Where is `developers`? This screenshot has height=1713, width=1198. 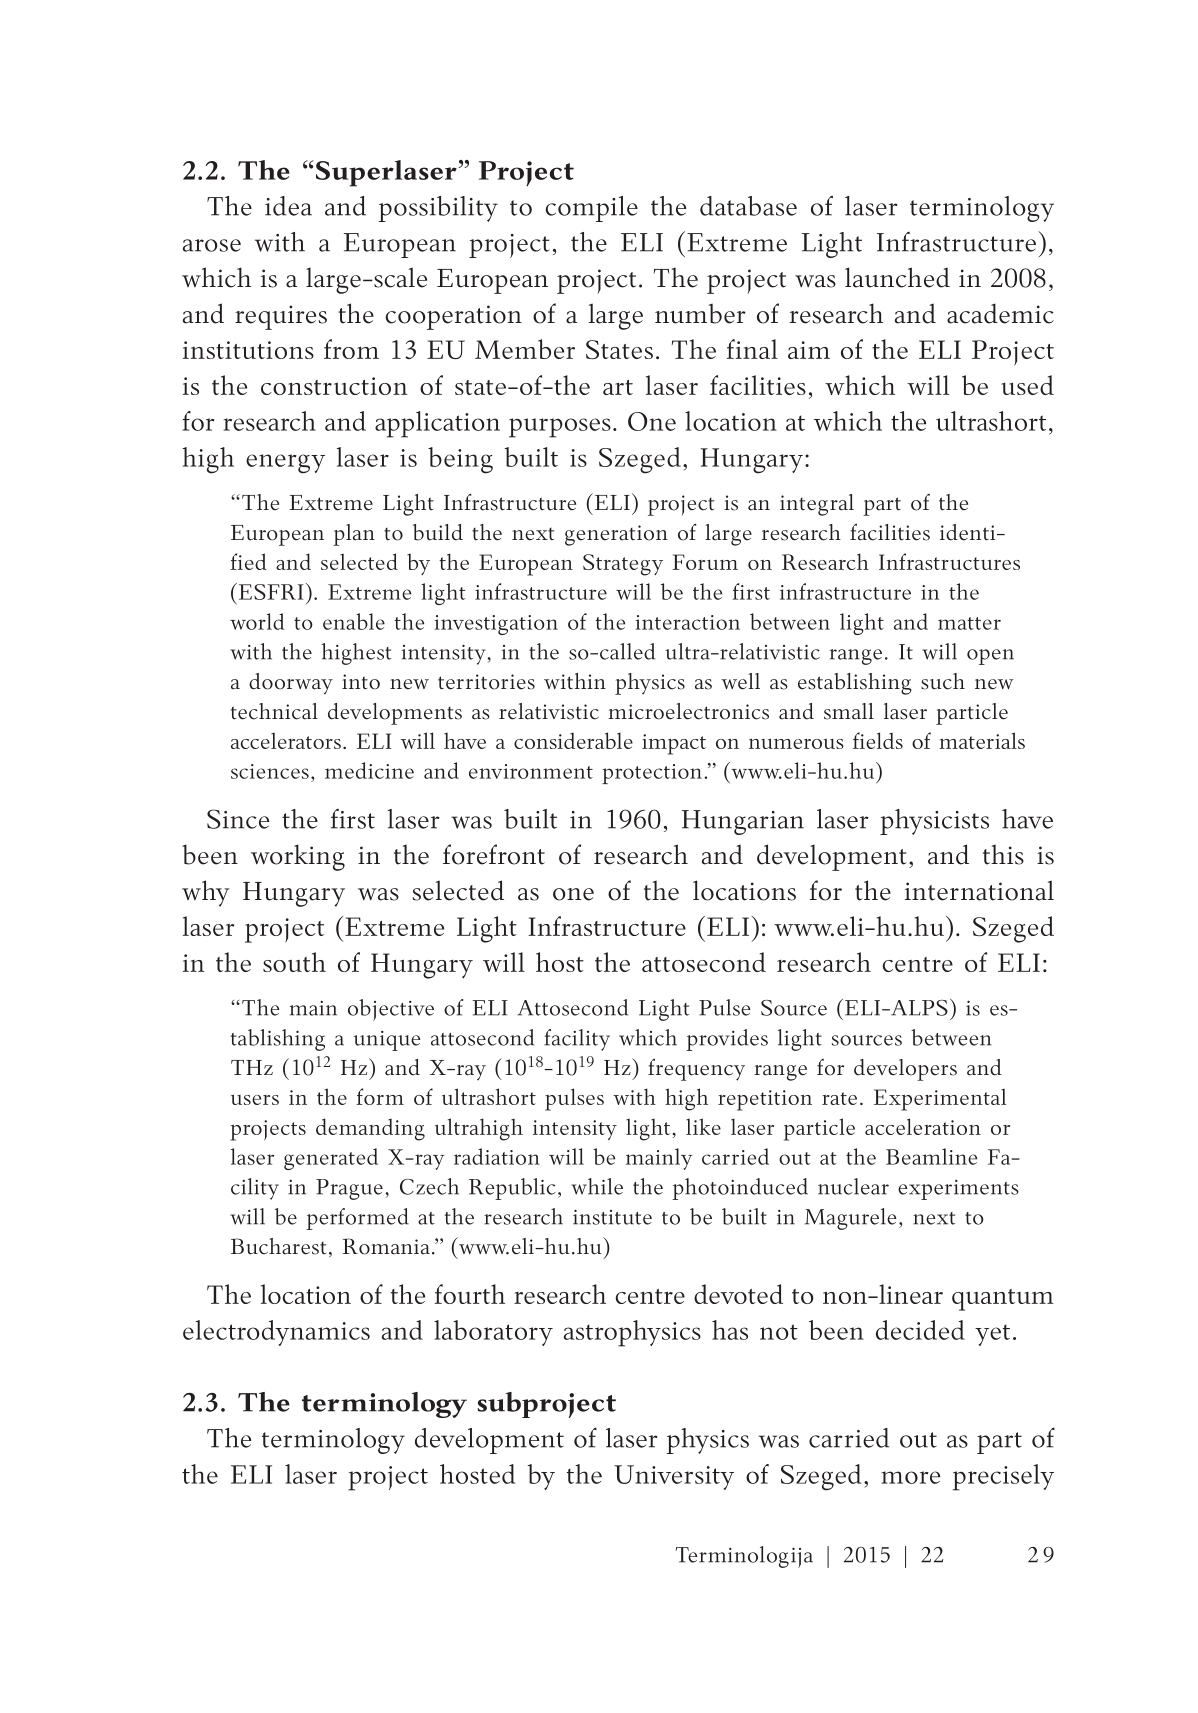
developers is located at coordinates (905, 1070).
